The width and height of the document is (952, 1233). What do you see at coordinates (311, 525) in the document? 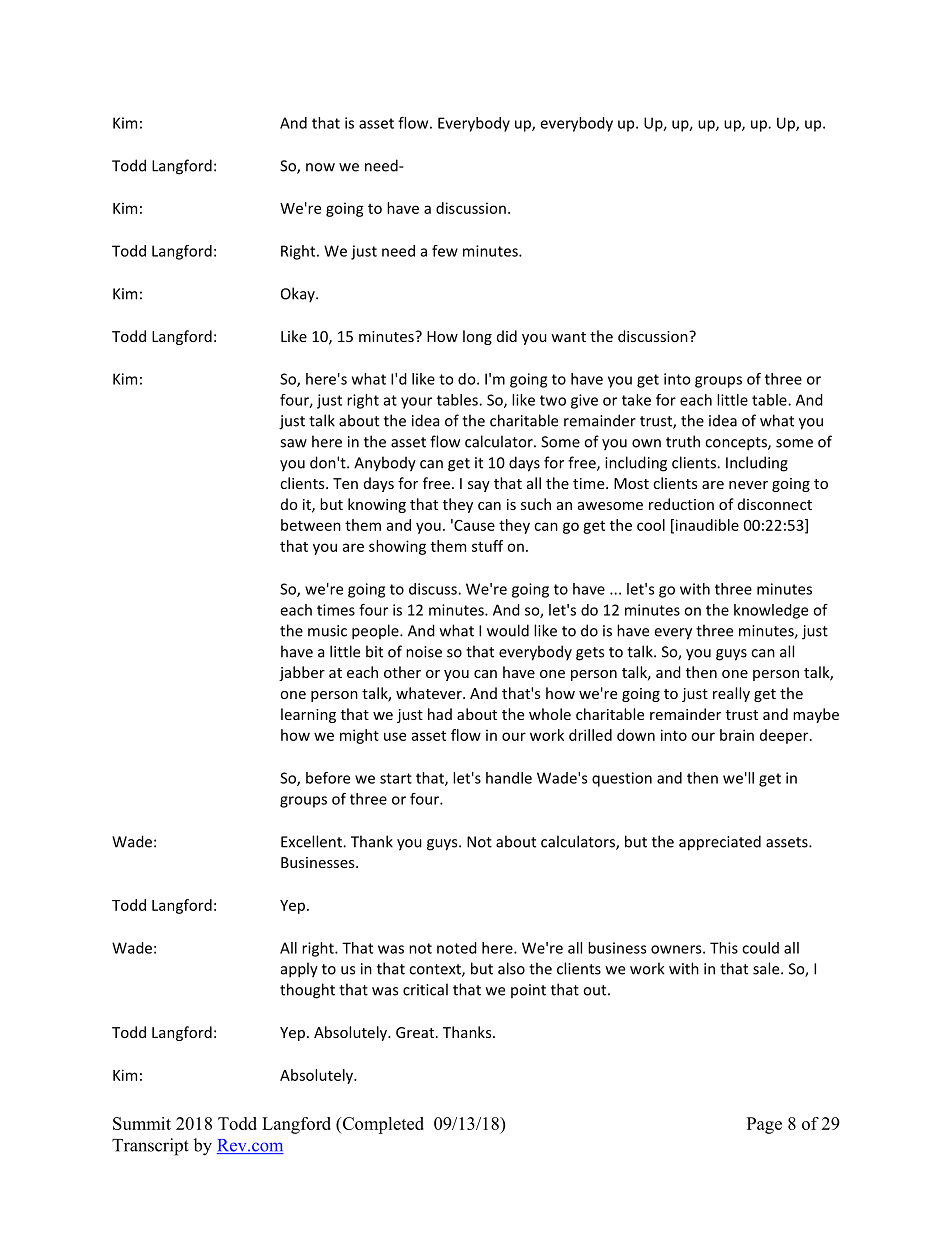
I see `between` at bounding box center [311, 525].
